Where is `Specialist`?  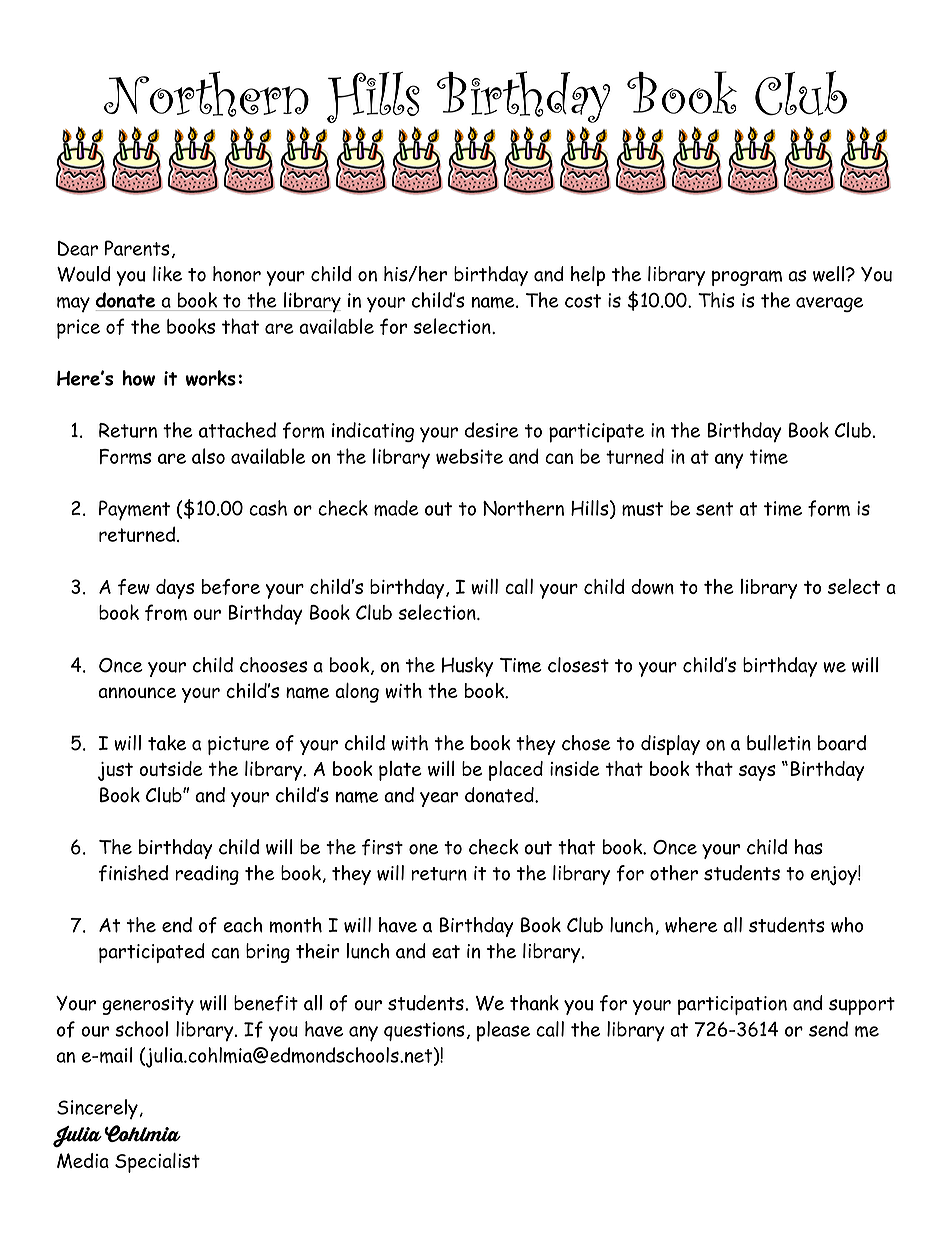
Specialist is located at coordinates (157, 1163).
